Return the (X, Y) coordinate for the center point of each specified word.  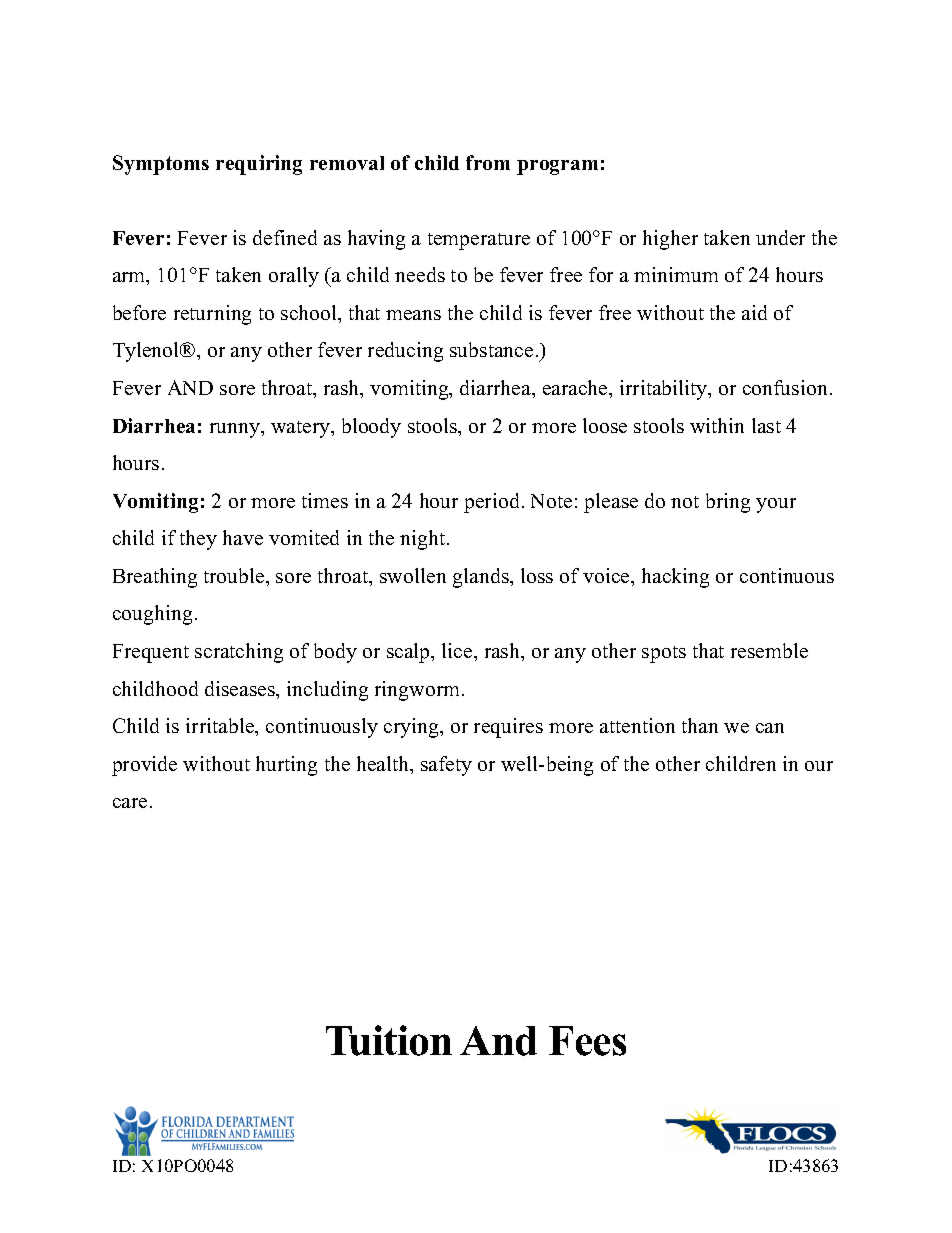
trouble (235, 575)
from (488, 162)
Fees (587, 1041)
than (700, 725)
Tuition (389, 1040)
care (130, 803)
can (770, 728)
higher (670, 240)
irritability (665, 390)
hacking (675, 578)
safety (446, 766)
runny (236, 430)
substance (491, 349)
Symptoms (161, 165)
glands (482, 578)
